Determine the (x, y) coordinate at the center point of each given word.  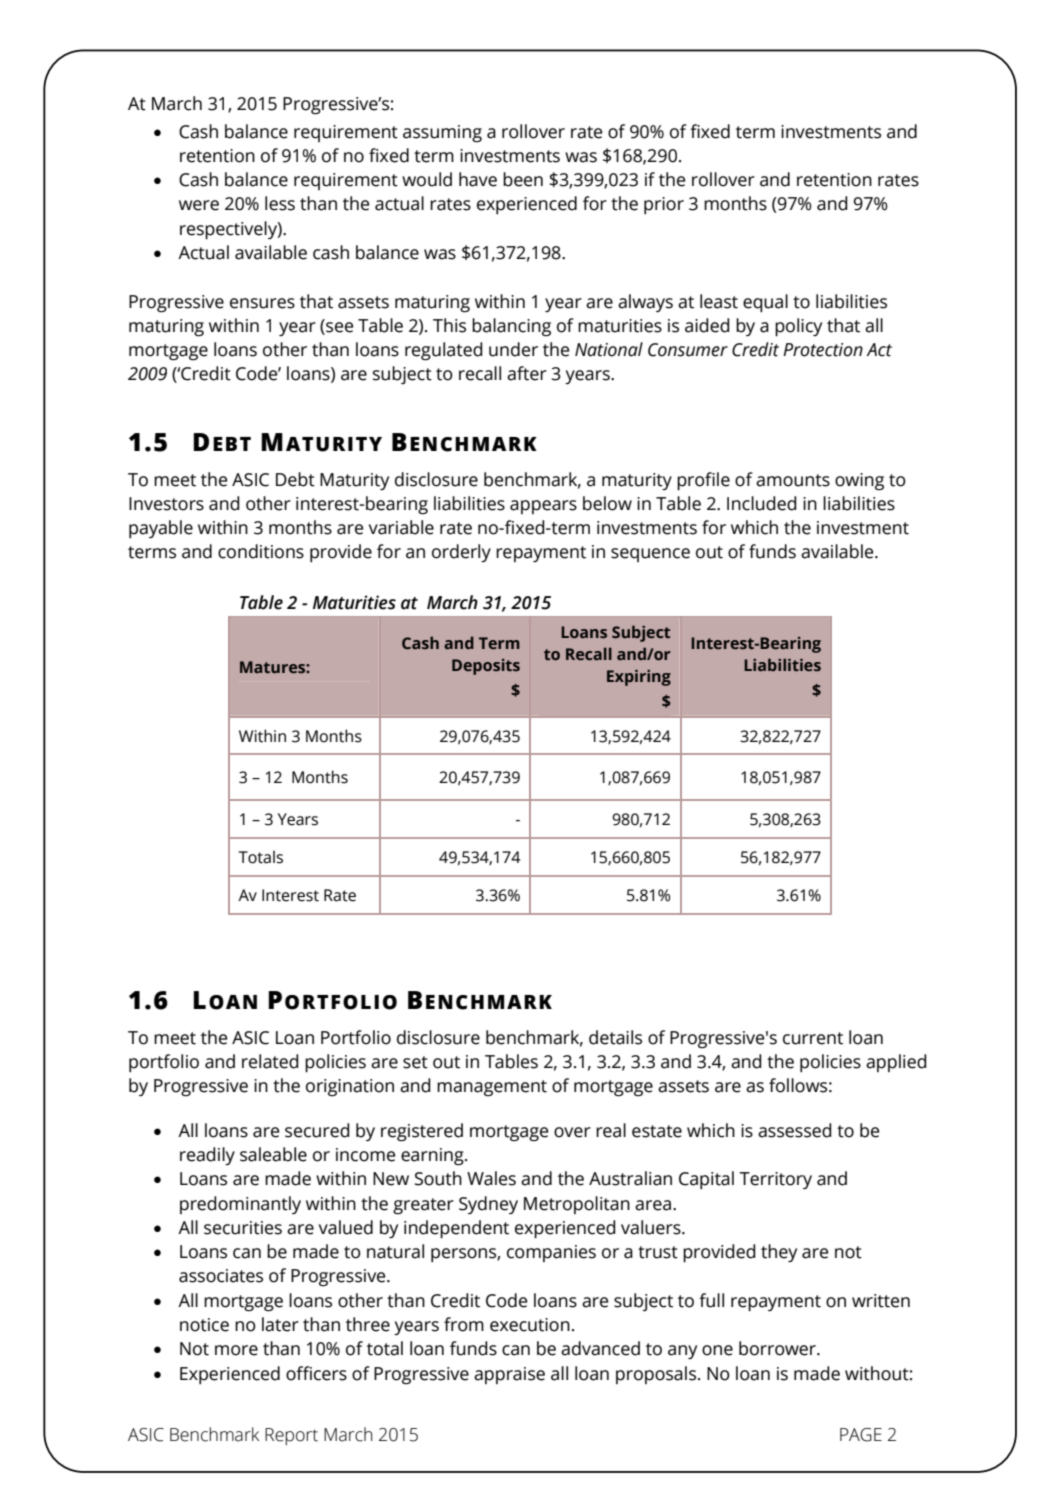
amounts (793, 480)
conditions (261, 551)
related (270, 1061)
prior (664, 205)
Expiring (639, 678)
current (813, 1038)
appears (543, 507)
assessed (795, 1130)
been (523, 179)
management (492, 1088)
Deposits (486, 667)
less (280, 203)
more (236, 1350)
